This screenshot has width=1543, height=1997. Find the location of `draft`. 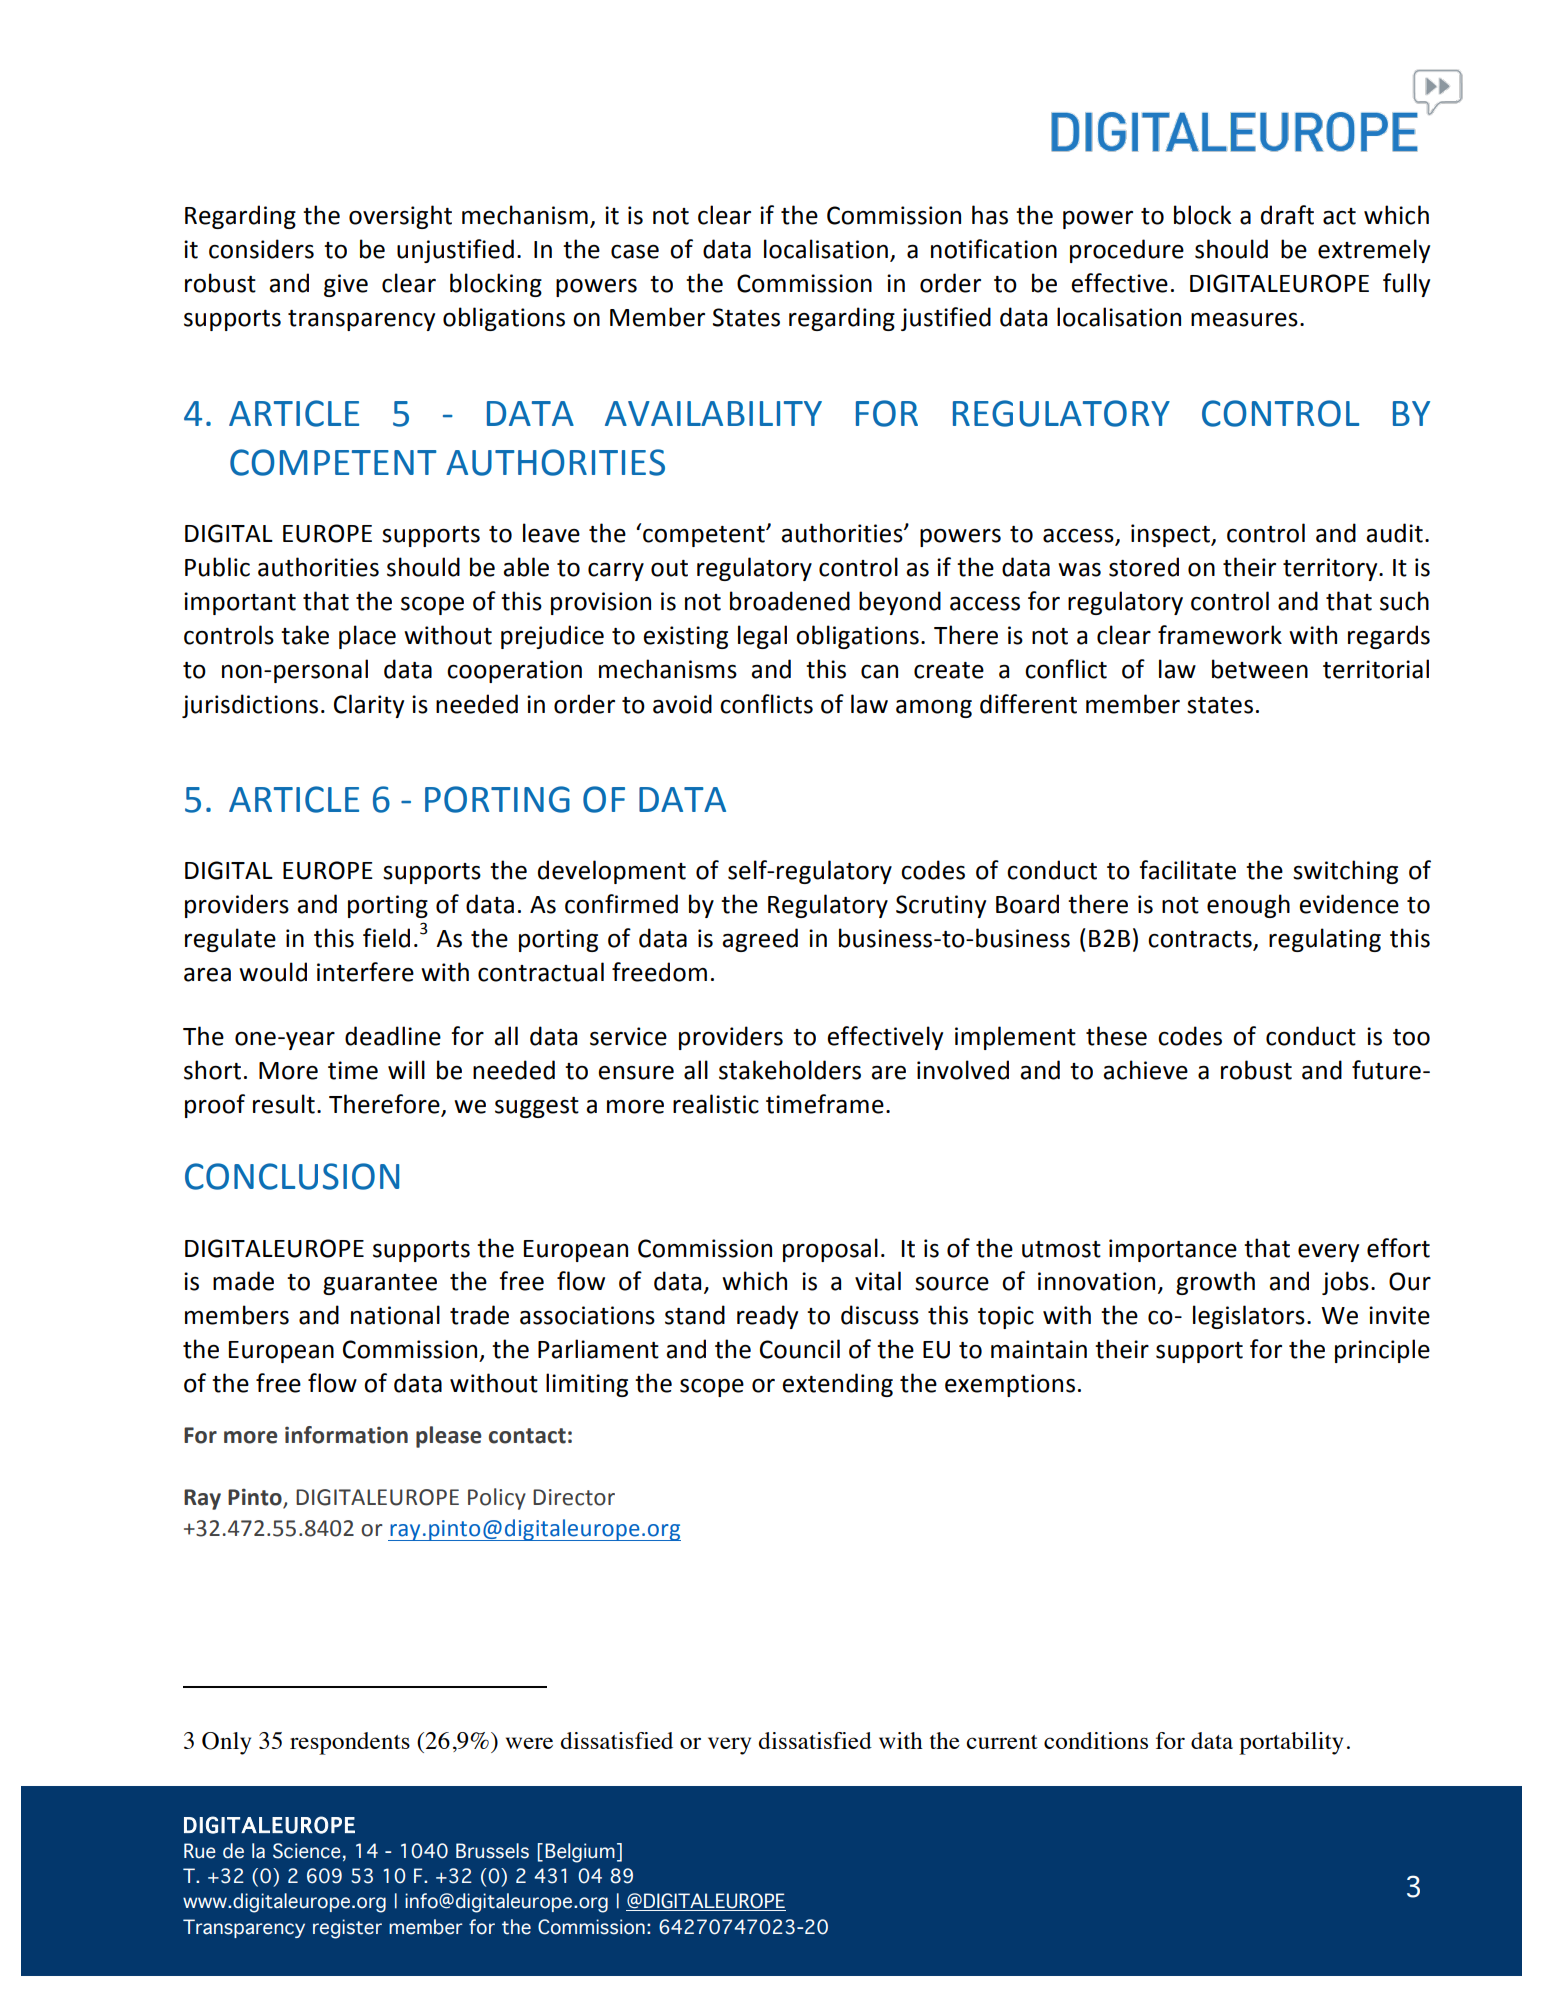

draft is located at coordinates (1287, 215).
